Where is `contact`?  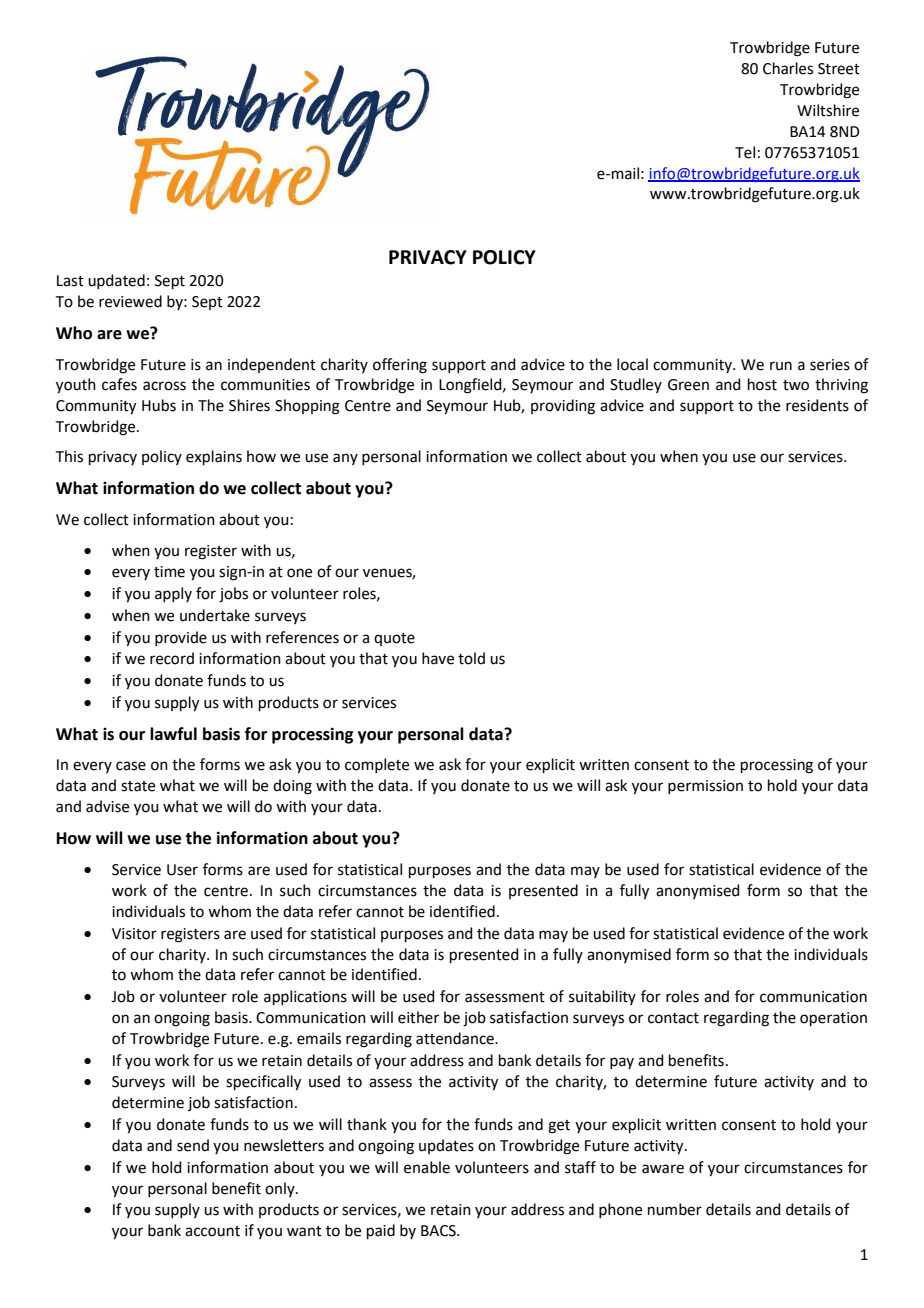 contact is located at coordinates (673, 1018).
